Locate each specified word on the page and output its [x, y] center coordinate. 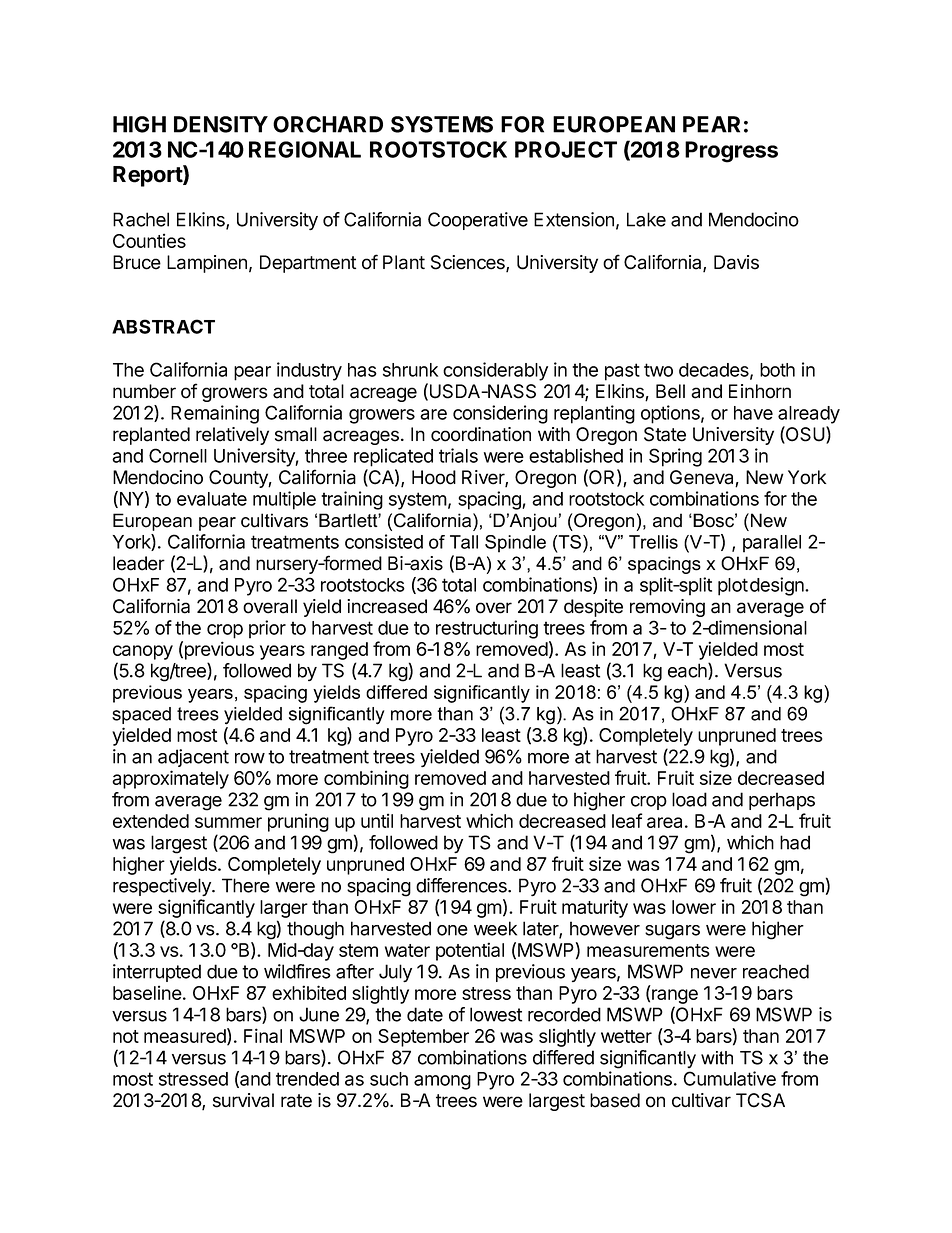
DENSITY [221, 124]
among [442, 1082]
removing [667, 608]
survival [243, 1100]
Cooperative [478, 221]
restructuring [487, 629]
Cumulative [729, 1078]
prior [267, 629]
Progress [731, 152]
